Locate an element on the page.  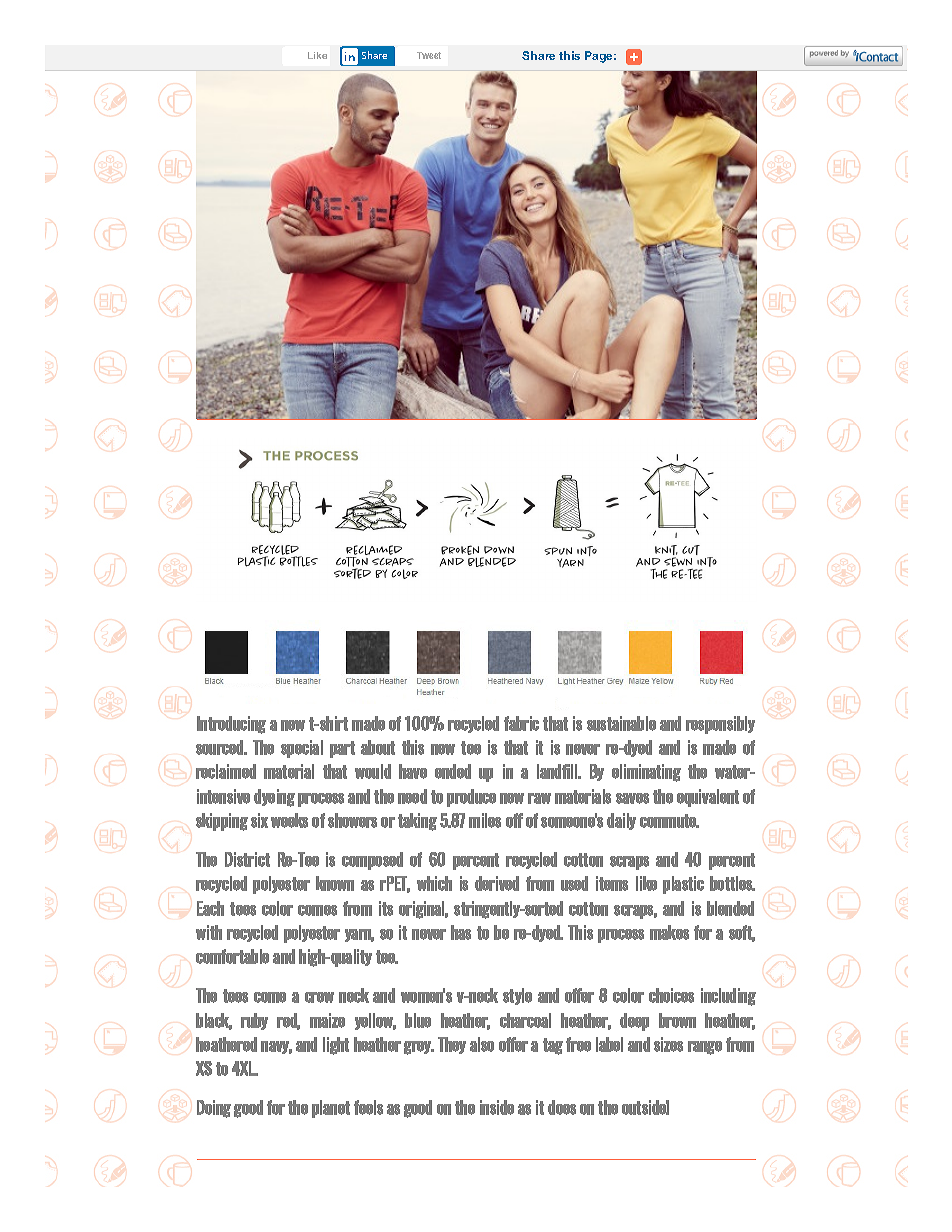
ruby is located at coordinates (254, 1021).
